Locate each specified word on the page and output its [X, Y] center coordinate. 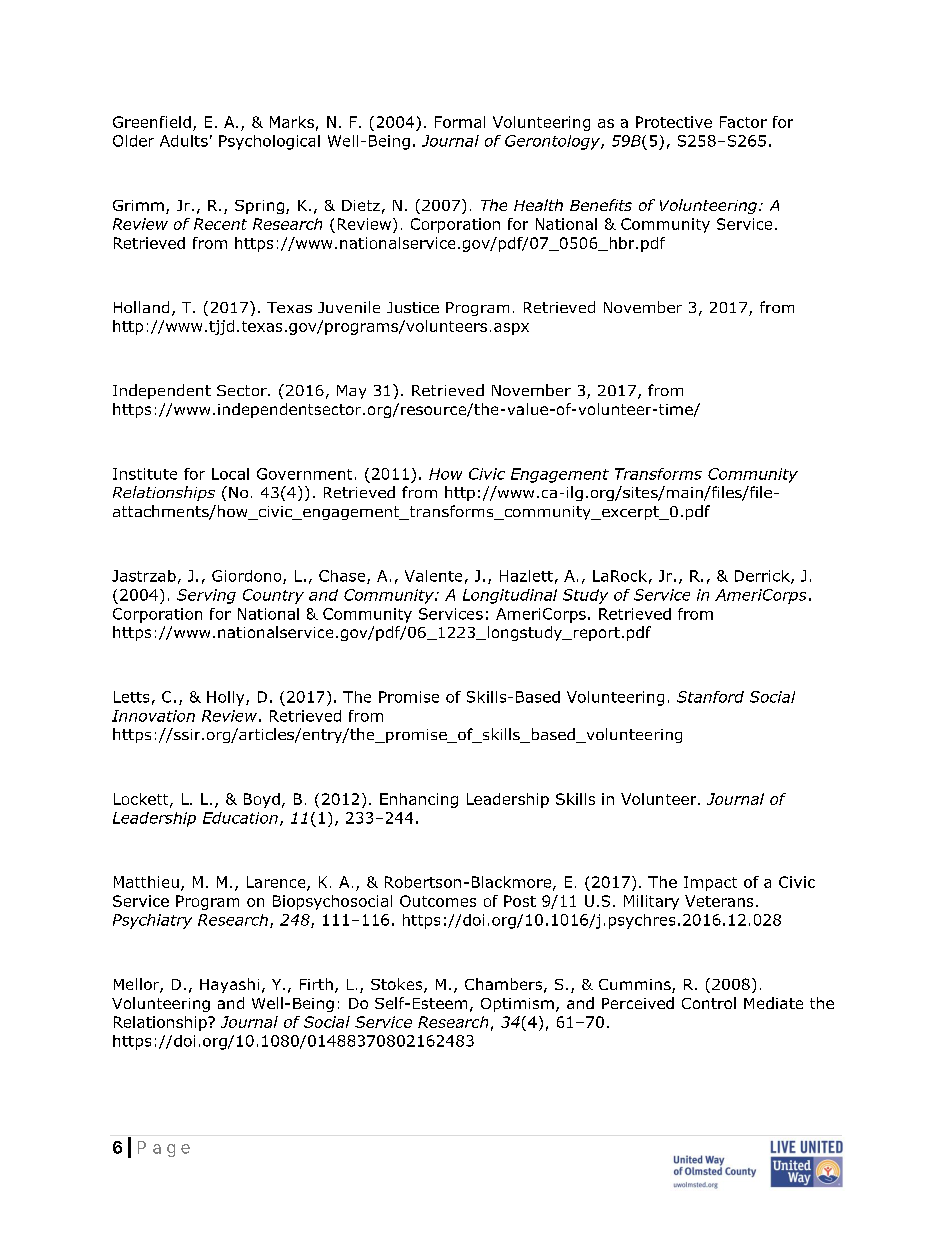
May [351, 392]
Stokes [398, 985]
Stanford [710, 697]
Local [230, 474]
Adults [184, 141]
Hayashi [229, 985]
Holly [227, 698]
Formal [460, 122]
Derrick [763, 577]
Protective [674, 122]
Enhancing [419, 800]
